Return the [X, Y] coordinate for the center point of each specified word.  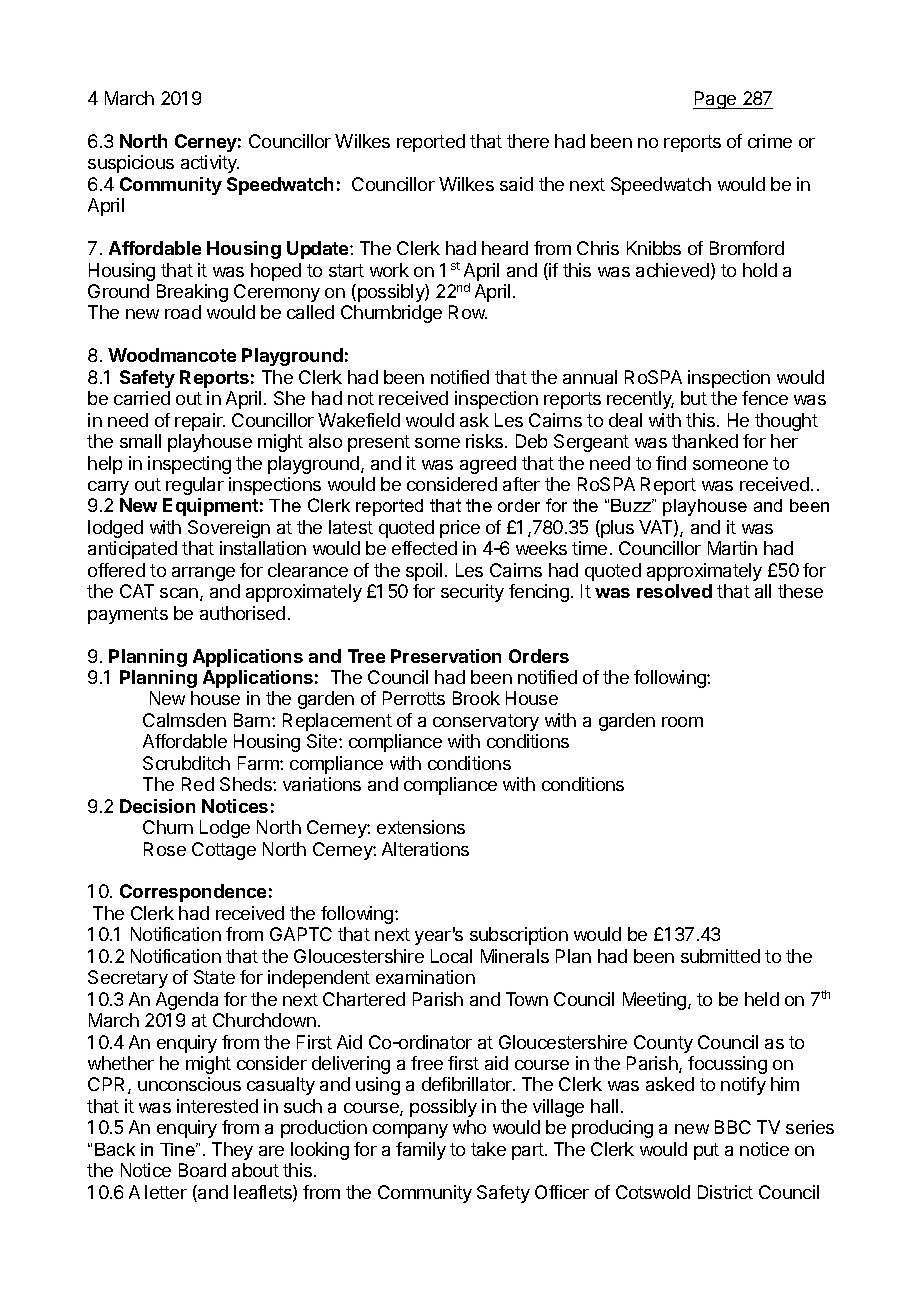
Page [716, 100]
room [682, 722]
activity [210, 164]
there [528, 141]
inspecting [189, 465]
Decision [157, 806]
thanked [705, 441]
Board [202, 1170]
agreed [488, 465]
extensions [421, 827]
